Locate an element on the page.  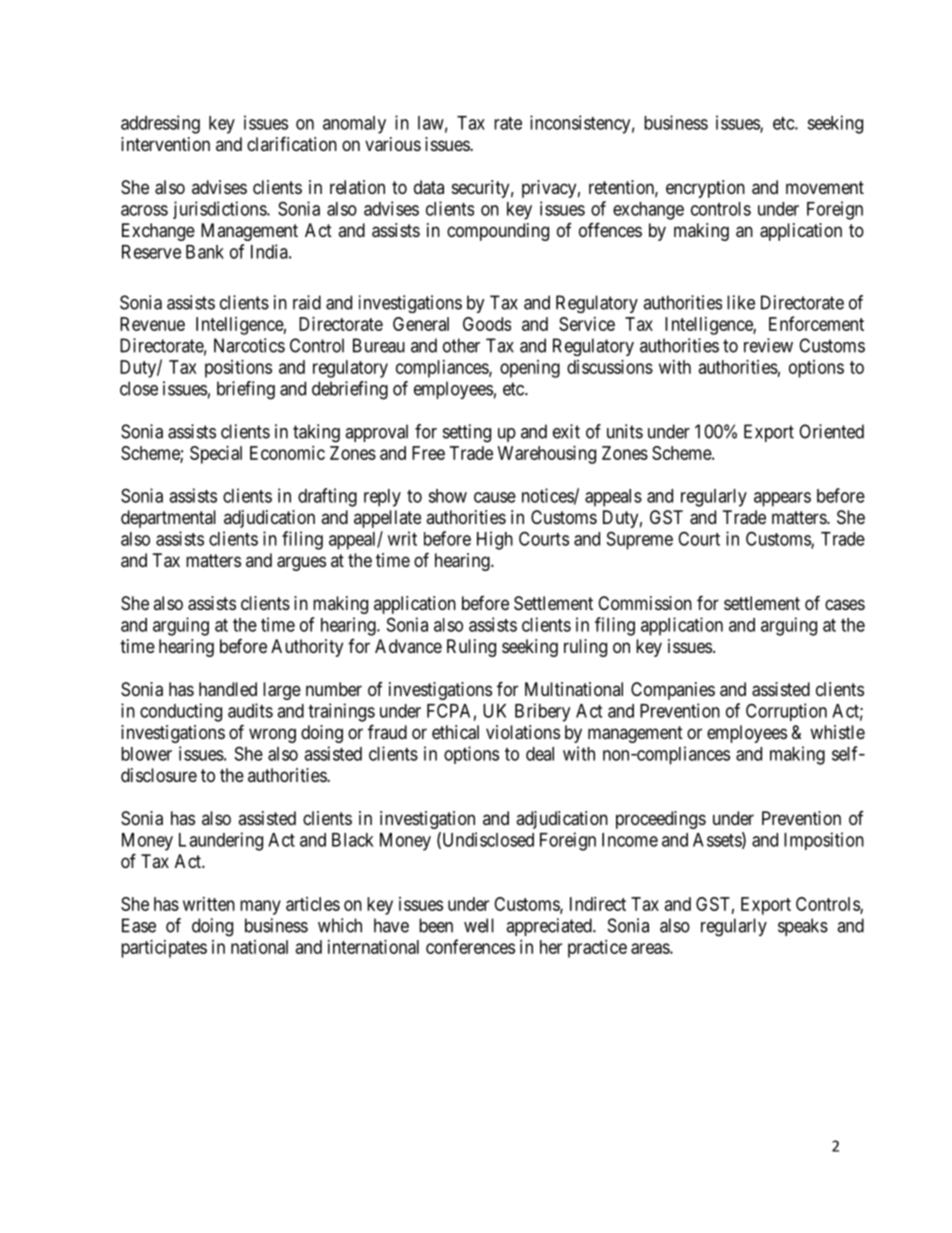
data is located at coordinates (429, 187).
